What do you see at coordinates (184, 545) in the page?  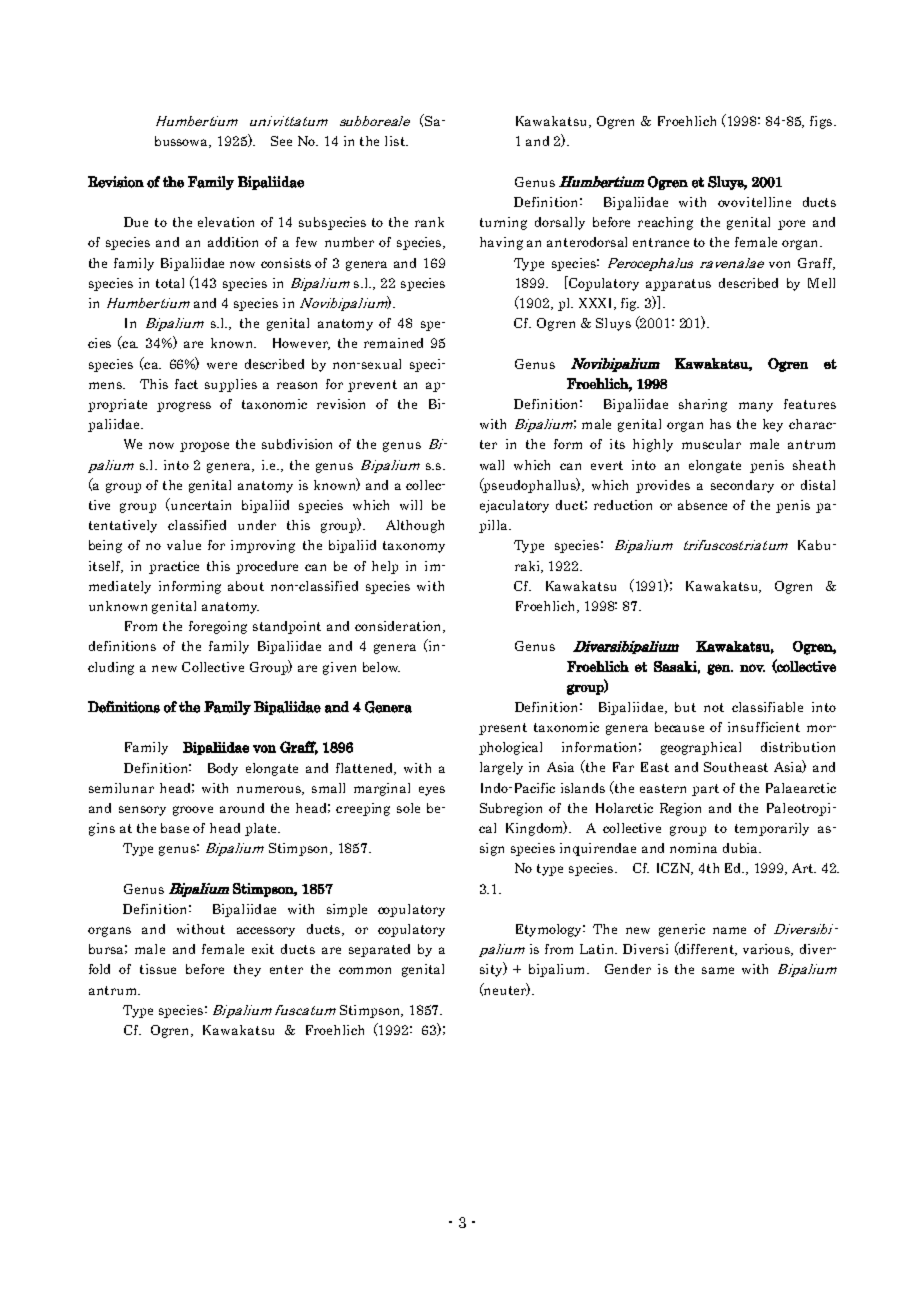 I see `value` at bounding box center [184, 545].
